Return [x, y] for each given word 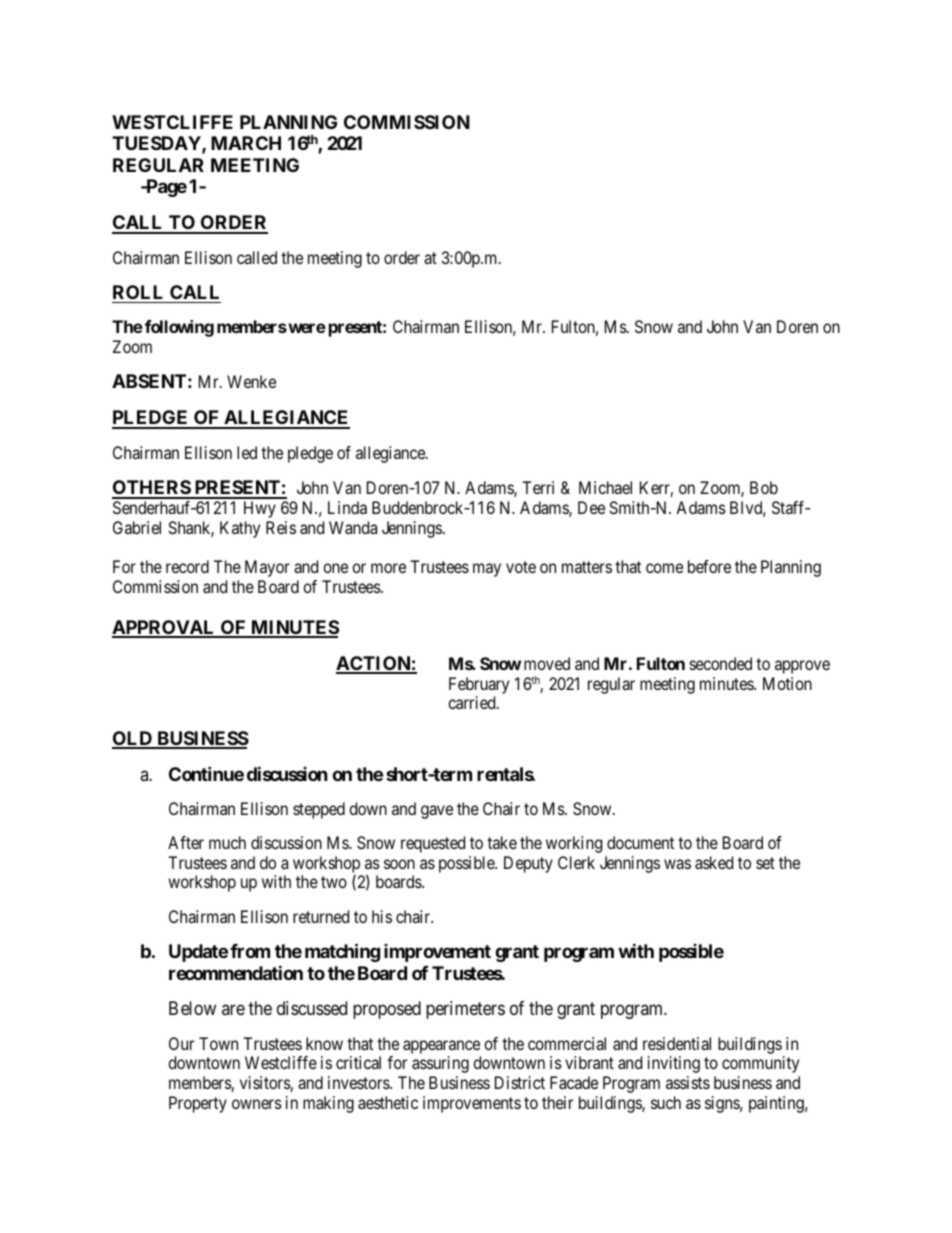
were [306, 328]
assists [688, 1082]
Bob [764, 487]
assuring [440, 1064]
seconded [721, 663]
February [479, 685]
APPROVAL [165, 628]
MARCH [246, 143]
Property [198, 1104]
